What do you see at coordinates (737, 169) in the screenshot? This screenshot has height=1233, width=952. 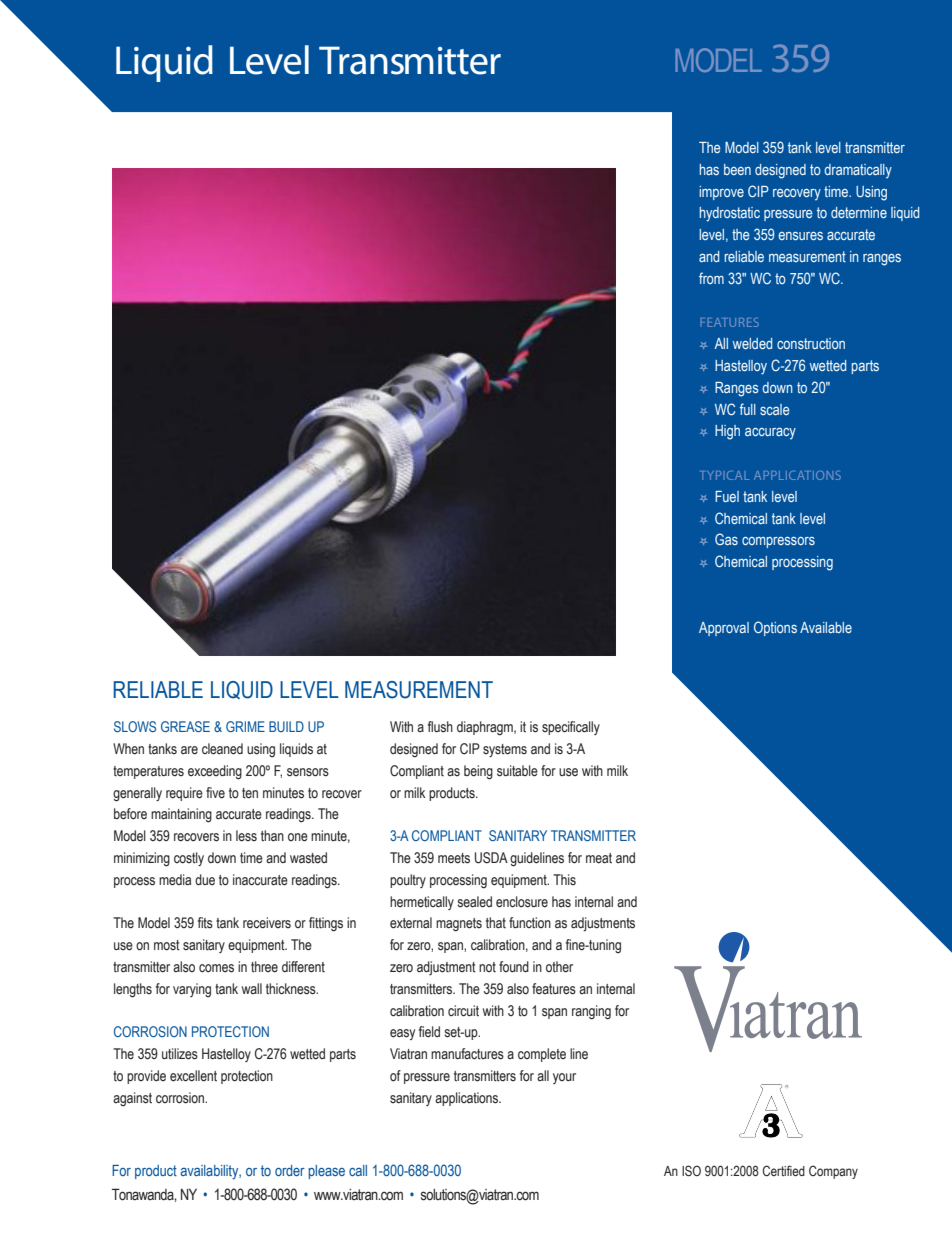 I see `been` at bounding box center [737, 169].
